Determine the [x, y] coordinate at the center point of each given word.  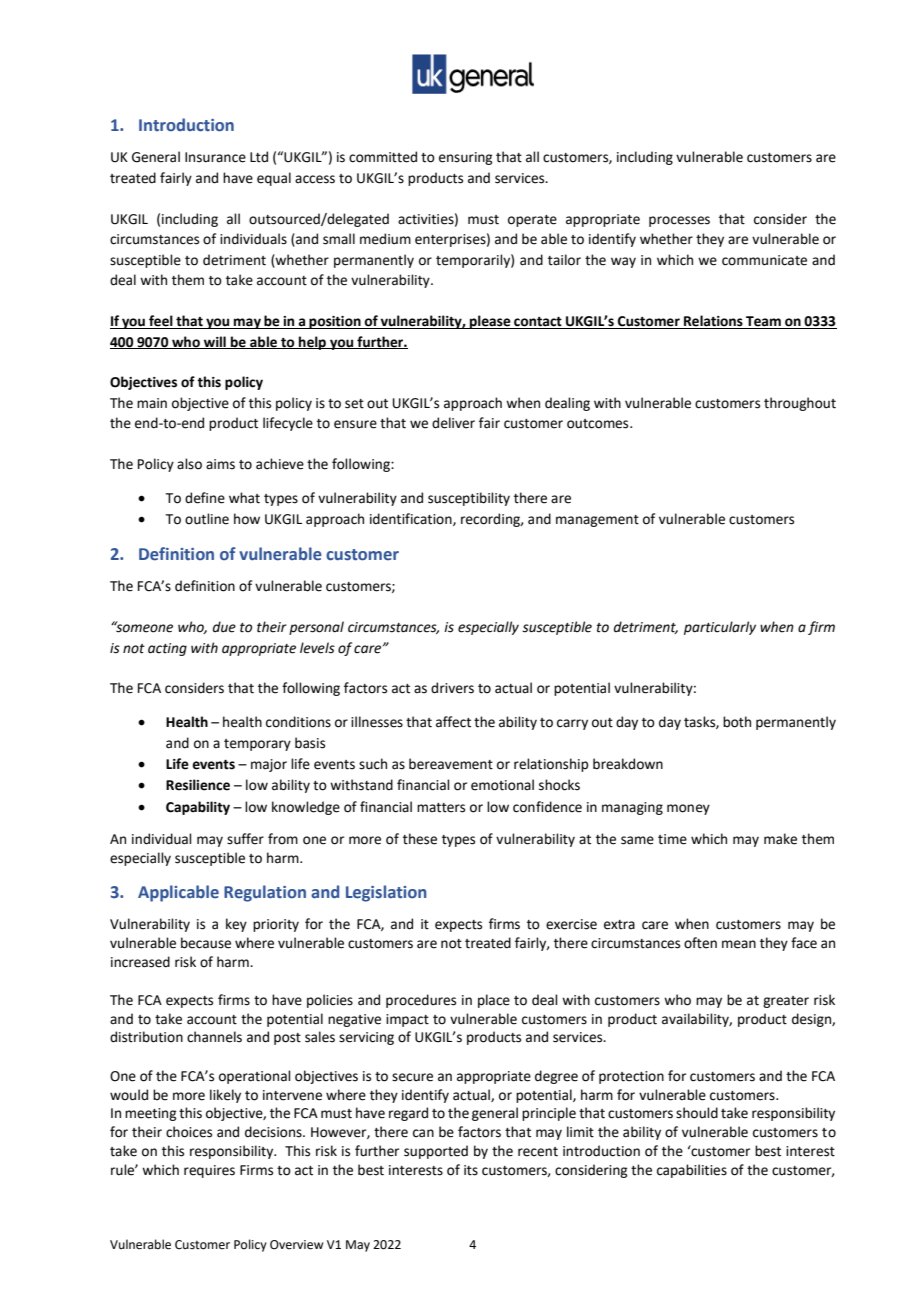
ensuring [465, 158]
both [737, 722]
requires [209, 1171]
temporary [257, 745]
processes [679, 221]
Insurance [215, 157]
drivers [452, 688]
